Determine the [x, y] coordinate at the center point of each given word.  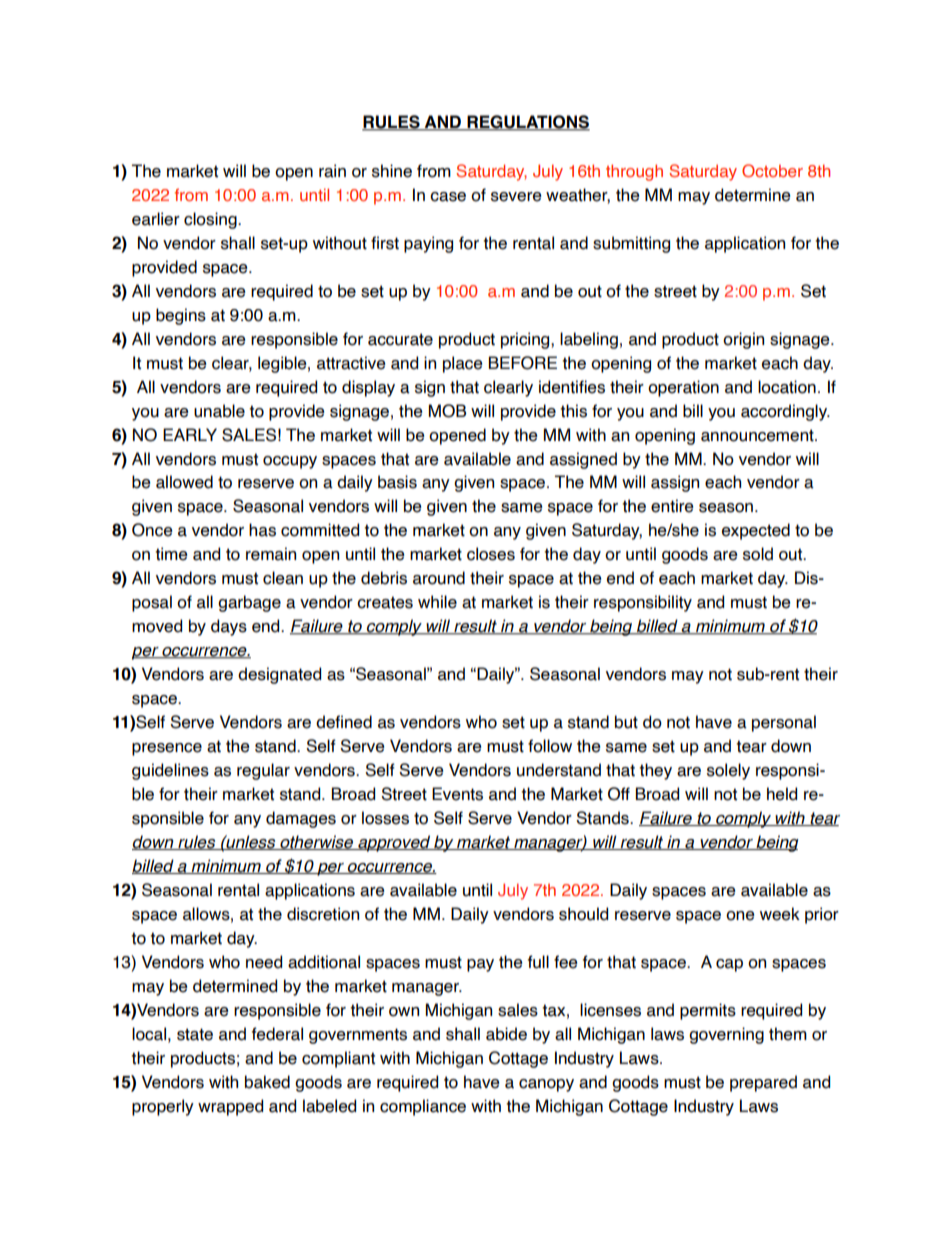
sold [758, 554]
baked [267, 1082]
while [437, 602]
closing [211, 220]
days [229, 627]
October [772, 170]
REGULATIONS [527, 123]
